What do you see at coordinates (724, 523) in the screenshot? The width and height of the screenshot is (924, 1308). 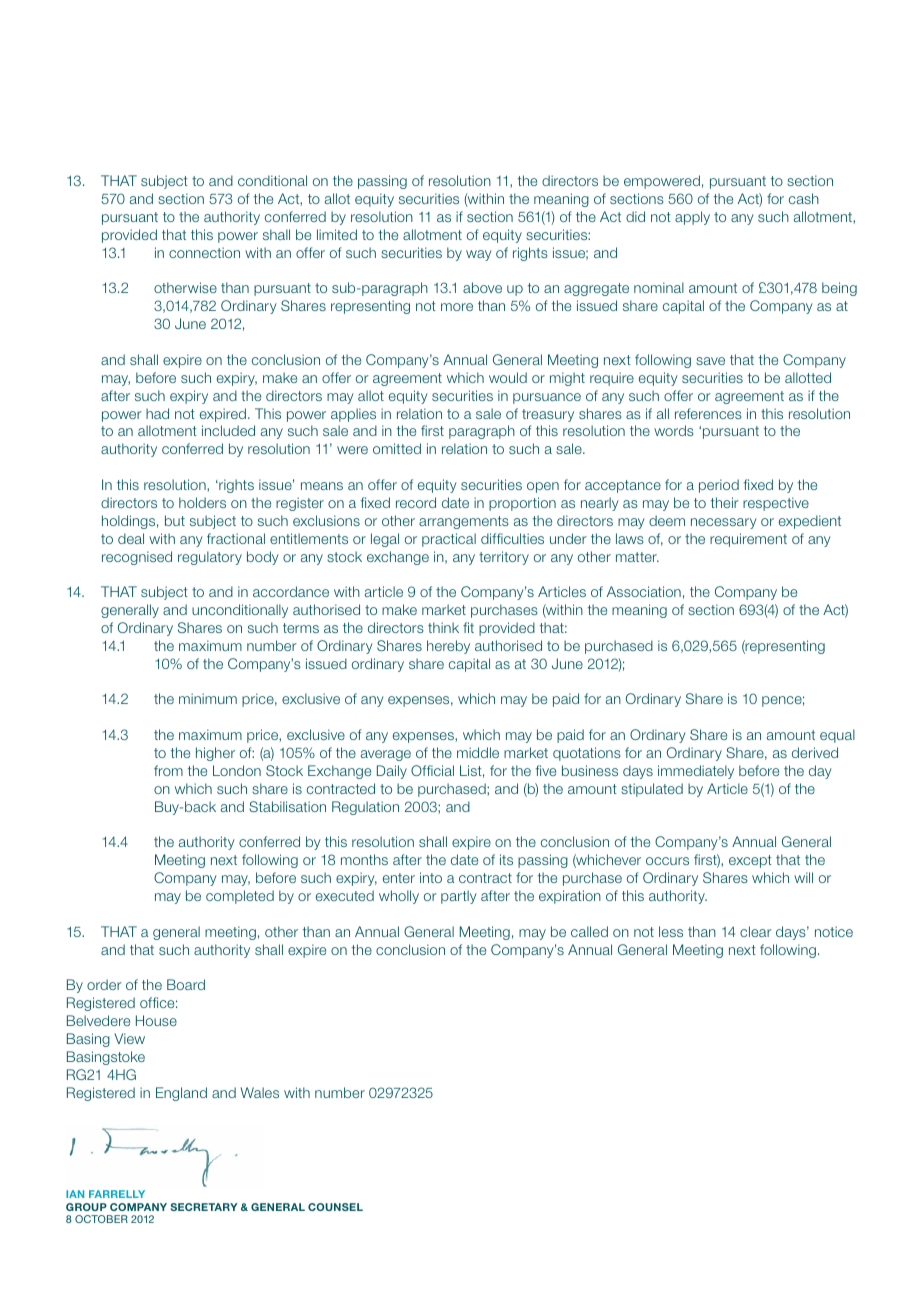 I see `necessary` at bounding box center [724, 523].
